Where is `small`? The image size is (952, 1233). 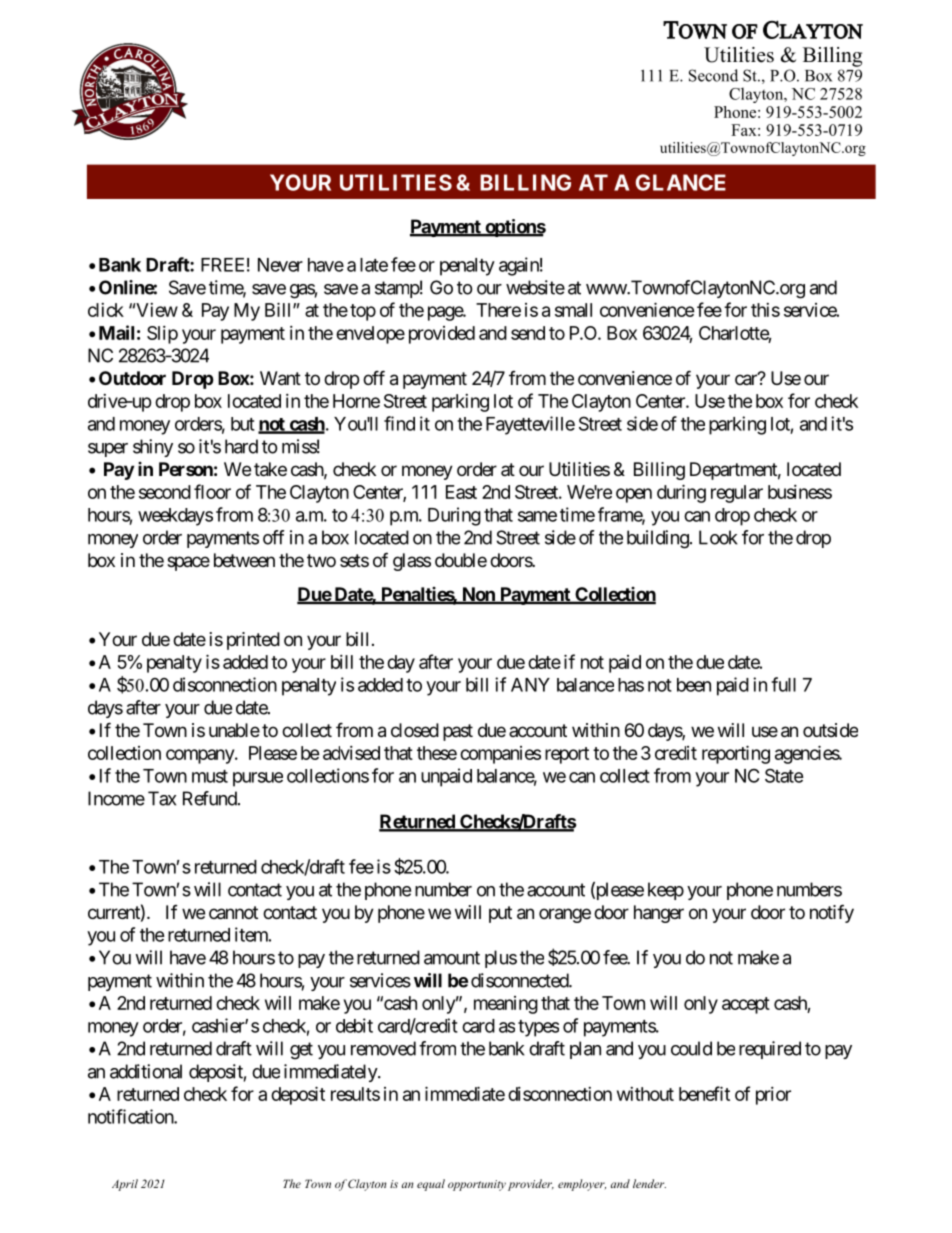 small is located at coordinates (573, 310).
